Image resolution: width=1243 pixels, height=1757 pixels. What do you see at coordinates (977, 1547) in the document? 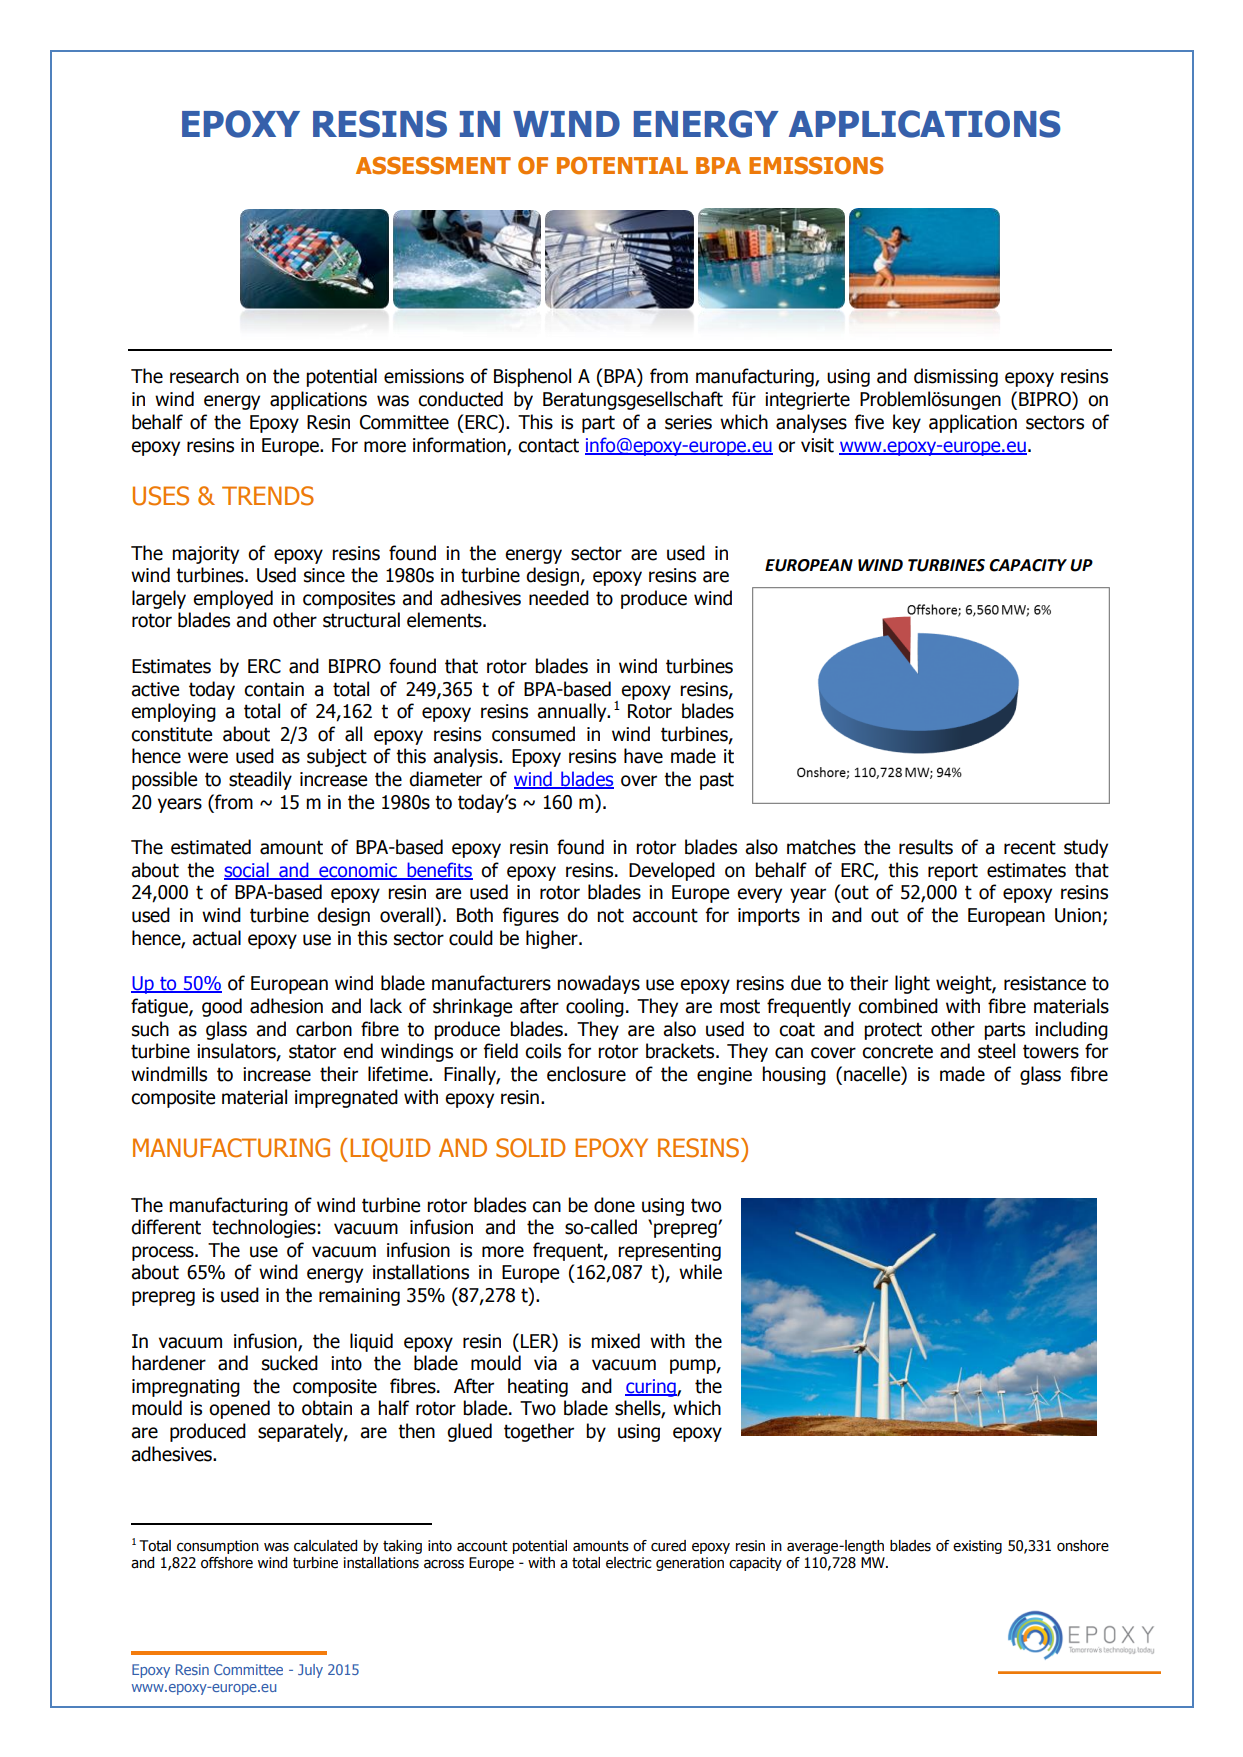
I see `existing` at bounding box center [977, 1547].
